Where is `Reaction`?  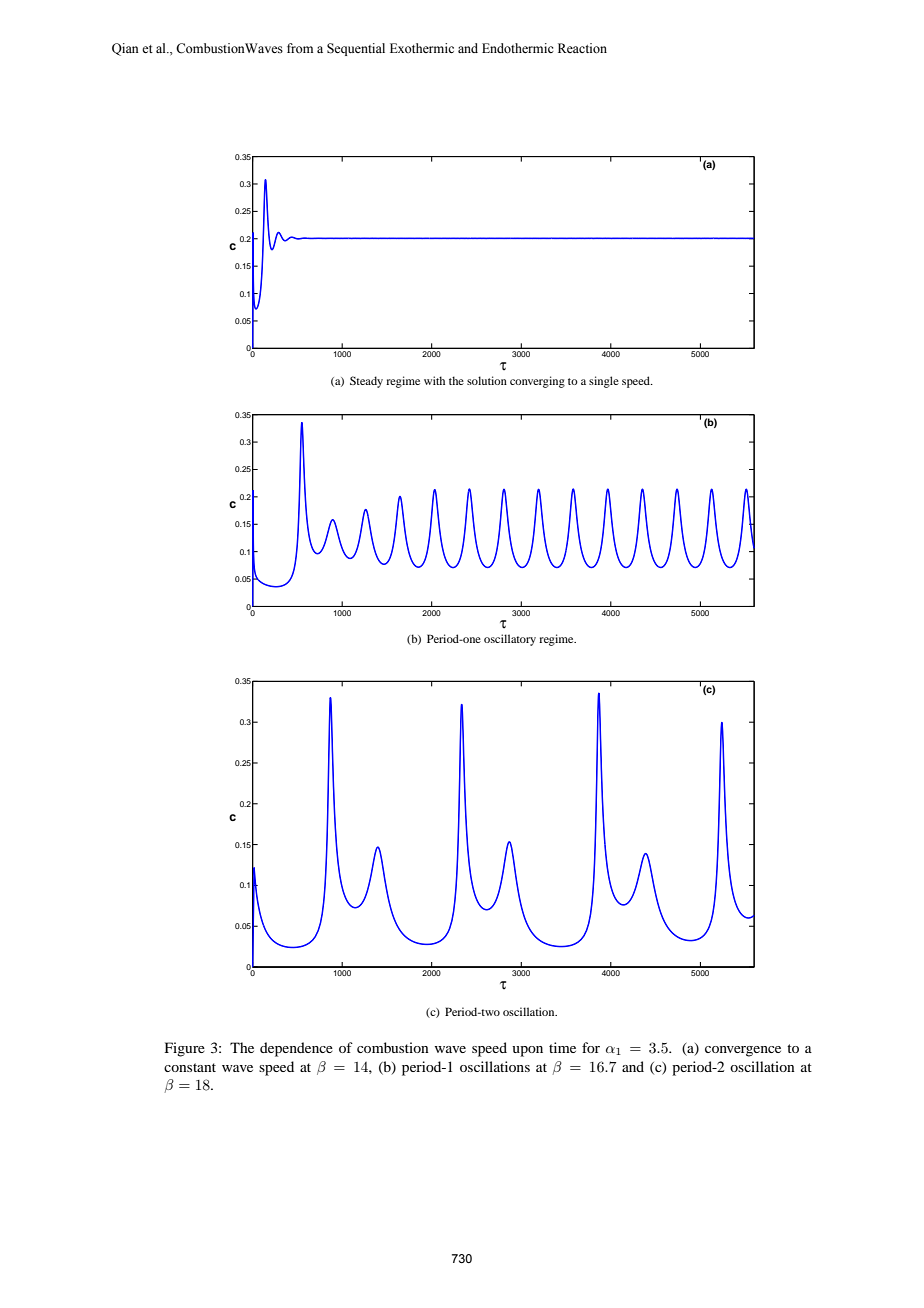
Reaction is located at coordinates (582, 48).
